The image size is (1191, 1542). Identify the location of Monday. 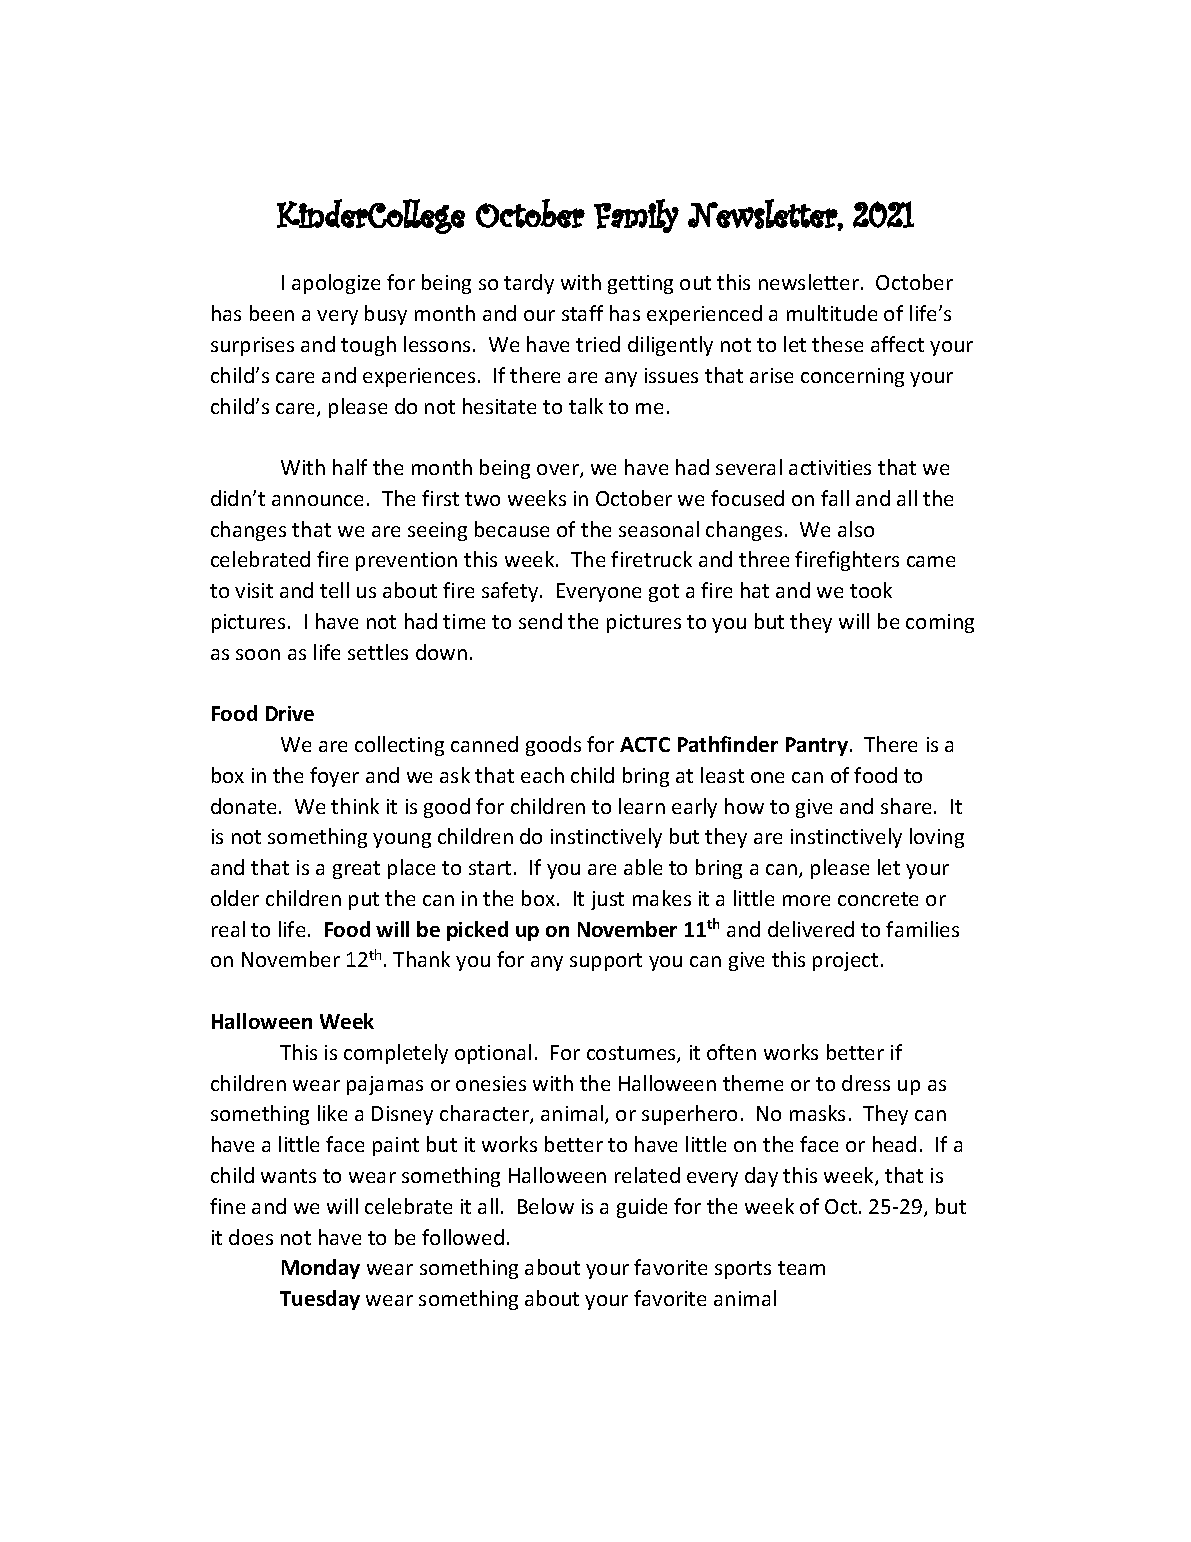
(321, 1269).
